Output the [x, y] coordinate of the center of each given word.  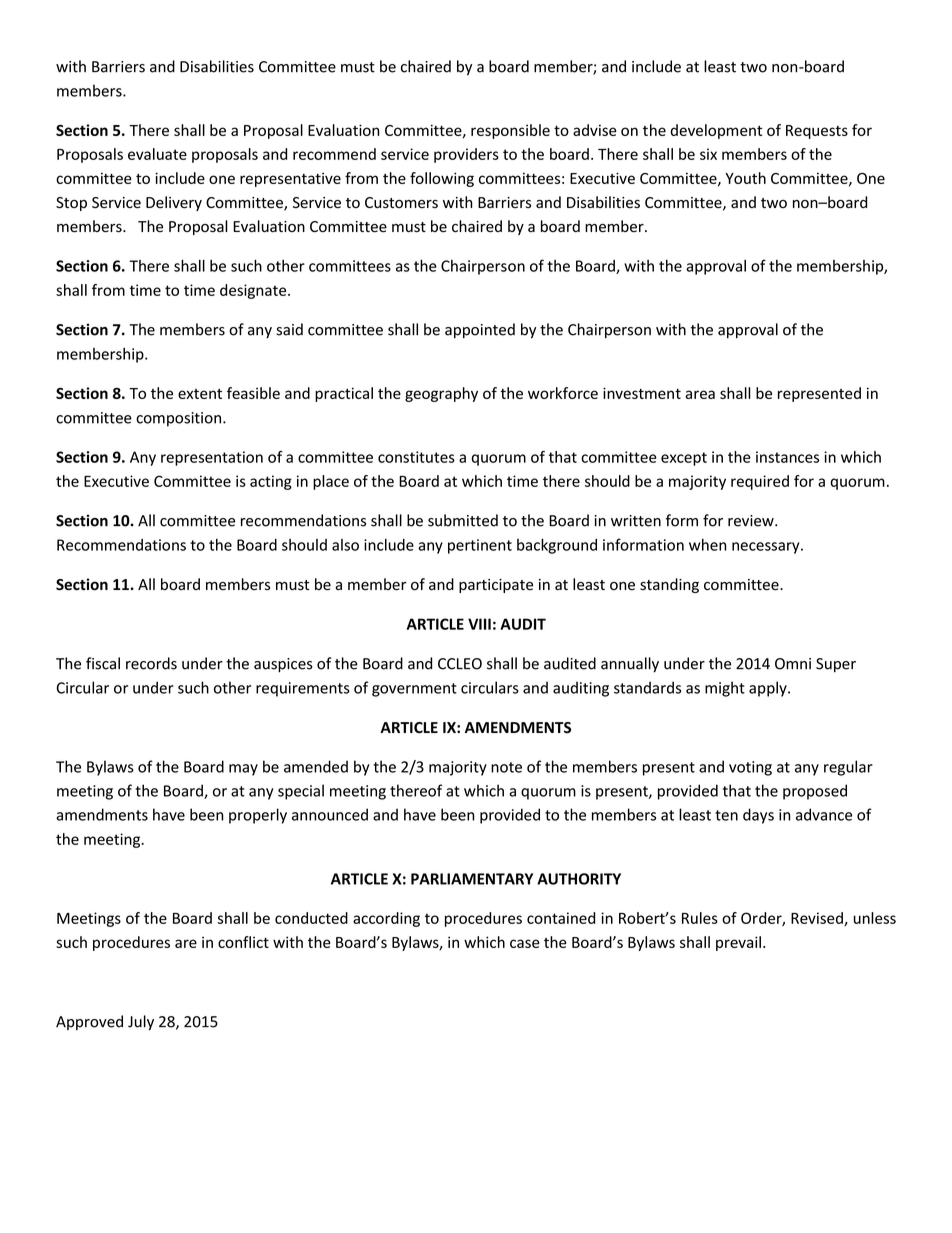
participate [496, 586]
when [708, 545]
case [525, 943]
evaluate [157, 154]
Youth [745, 178]
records [151, 663]
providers [466, 155]
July [141, 1023]
